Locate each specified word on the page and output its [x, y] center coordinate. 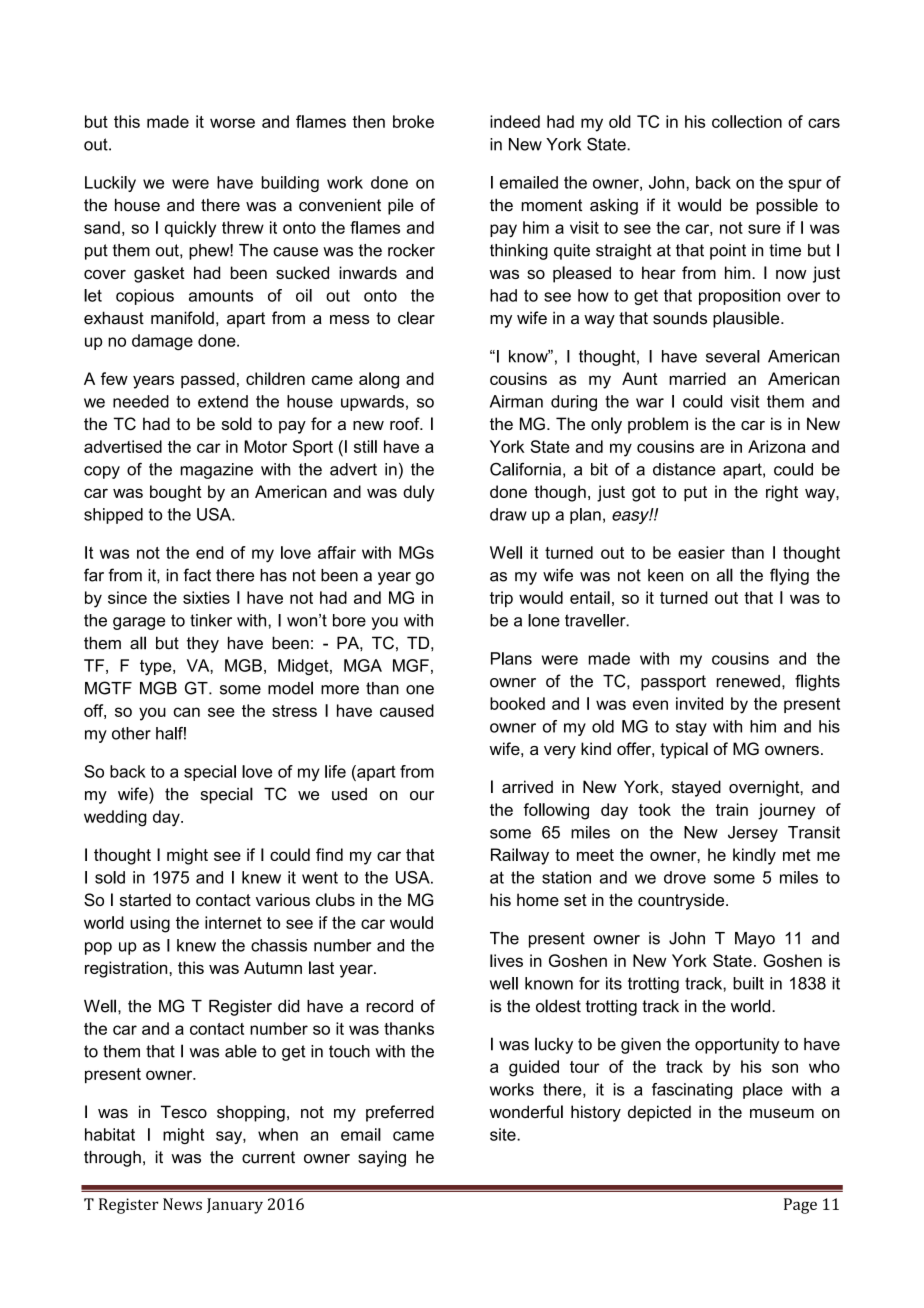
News [182, 1204]
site [504, 1134]
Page [800, 1206]
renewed [748, 681]
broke [413, 121]
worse [232, 123]
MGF [411, 665]
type [157, 668]
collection [747, 121]
